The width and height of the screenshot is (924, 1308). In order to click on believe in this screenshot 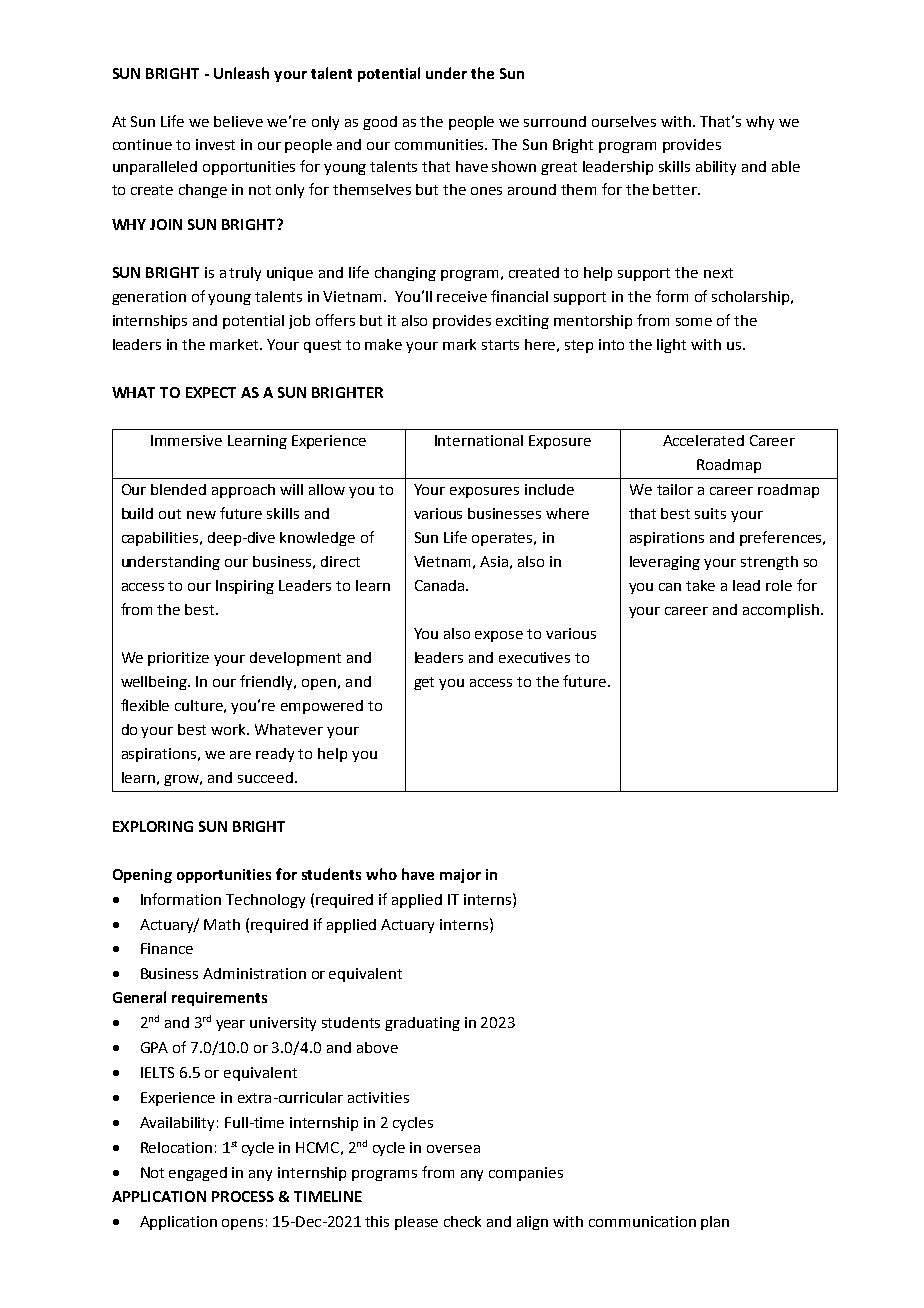, I will do `click(238, 121)`.
